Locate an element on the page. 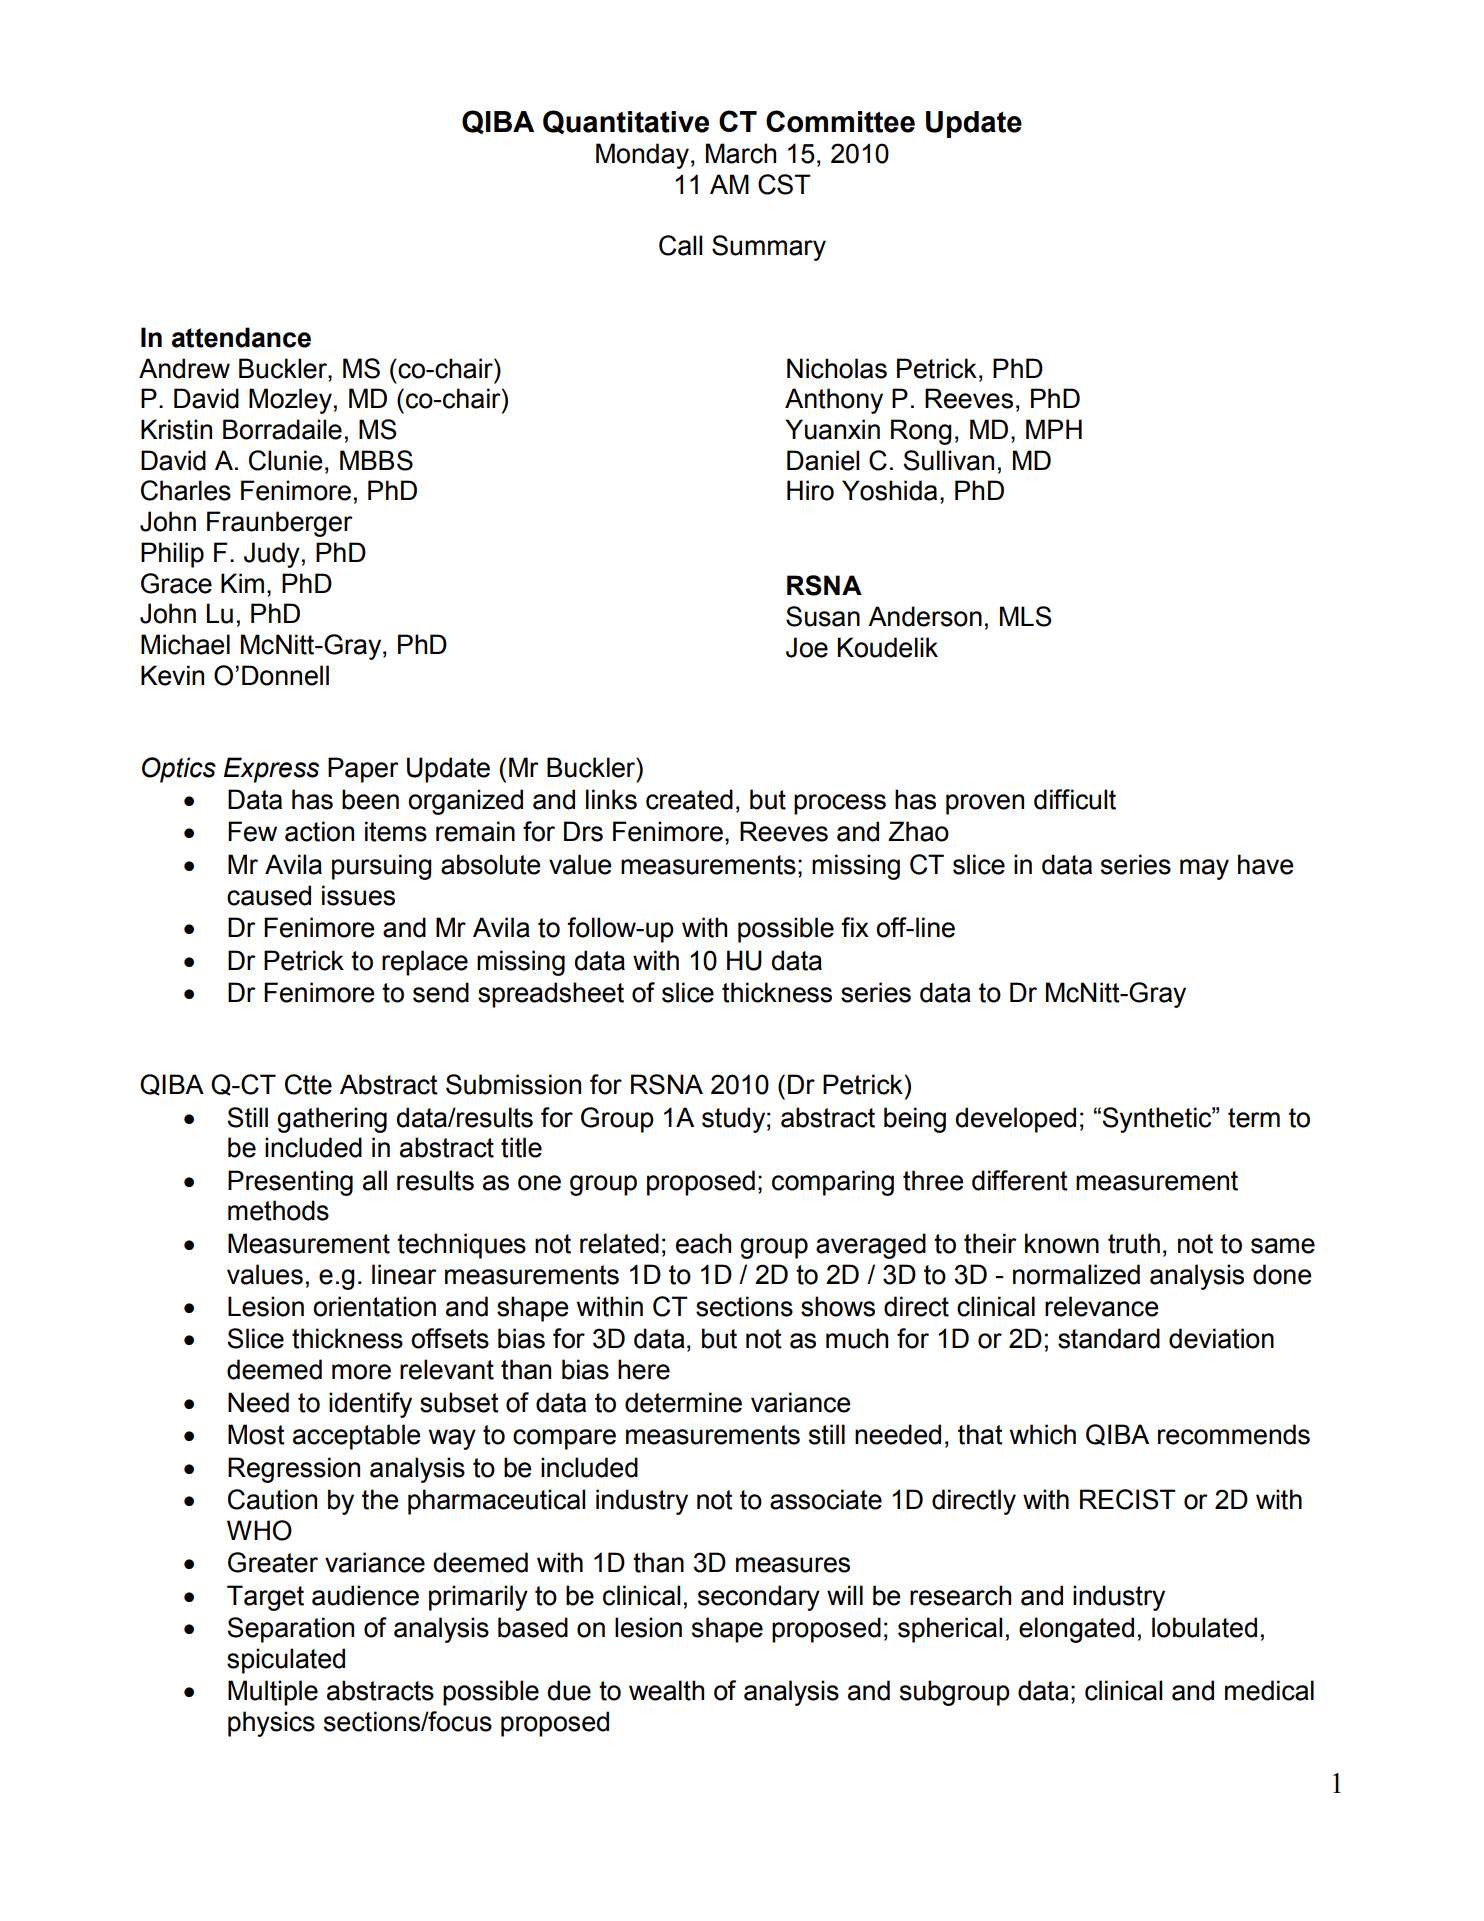 This document has width=1484, height=1921. caused is located at coordinates (269, 895).
